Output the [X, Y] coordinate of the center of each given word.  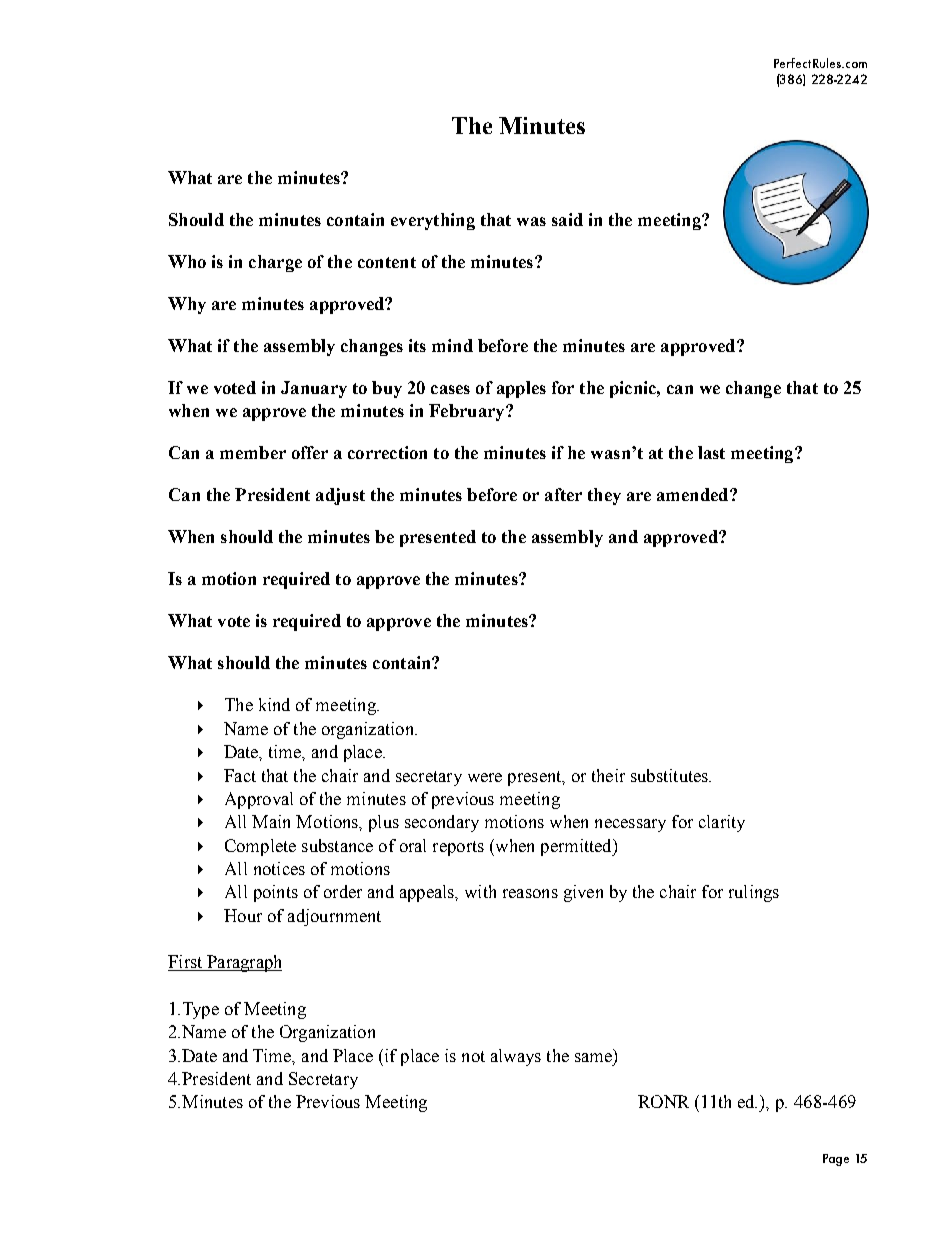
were [485, 777]
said [567, 219]
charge [275, 263]
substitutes [670, 775]
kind [274, 704]
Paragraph [243, 963]
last [711, 452]
